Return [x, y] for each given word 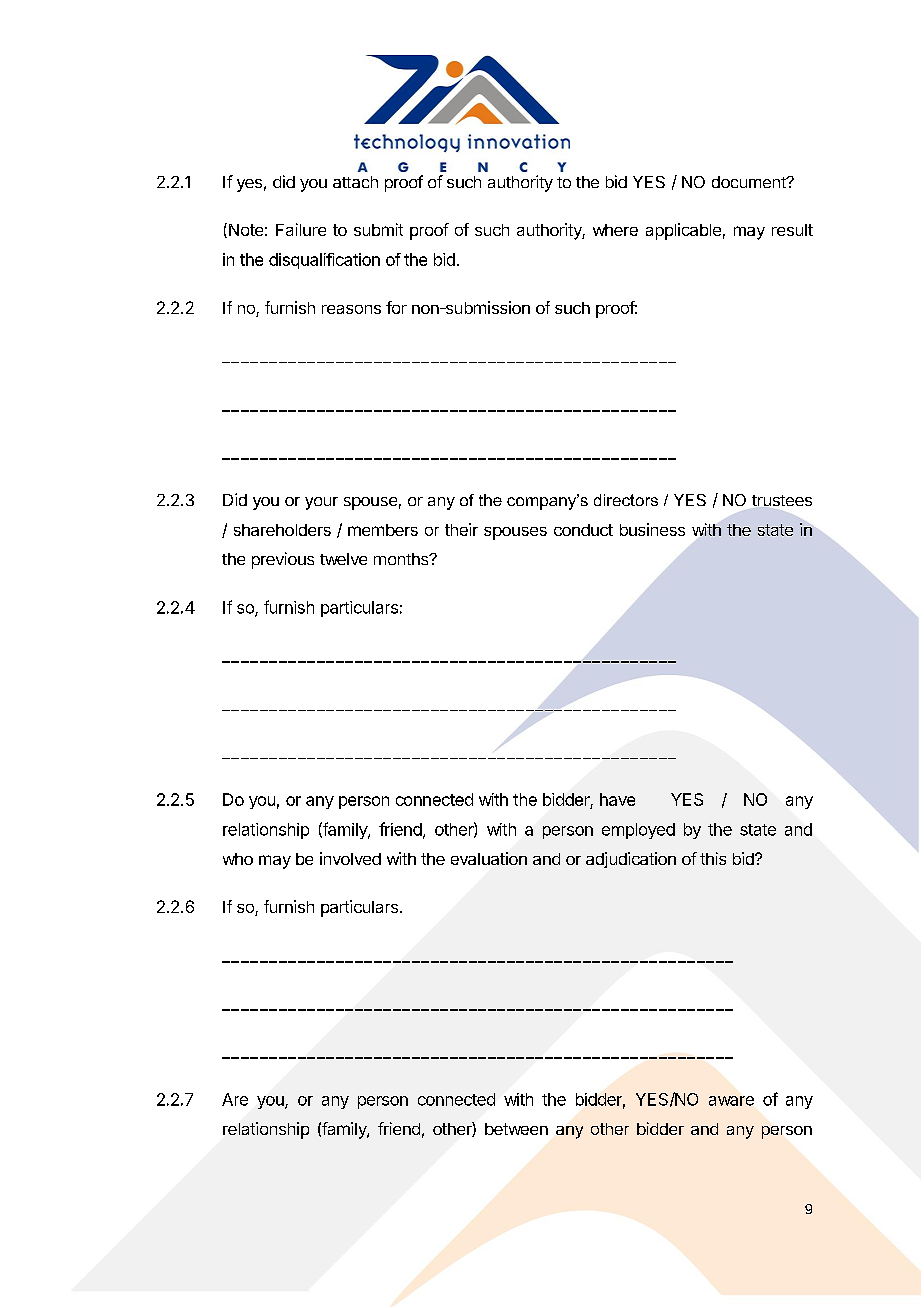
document [750, 182]
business [652, 529]
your [321, 503]
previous [283, 560]
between [516, 1129]
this [713, 858]
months [402, 559]
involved [350, 858]
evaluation [489, 858]
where [615, 230]
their [461, 529]
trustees [782, 500]
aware [731, 1101]
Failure [301, 229]
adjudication [631, 860]
